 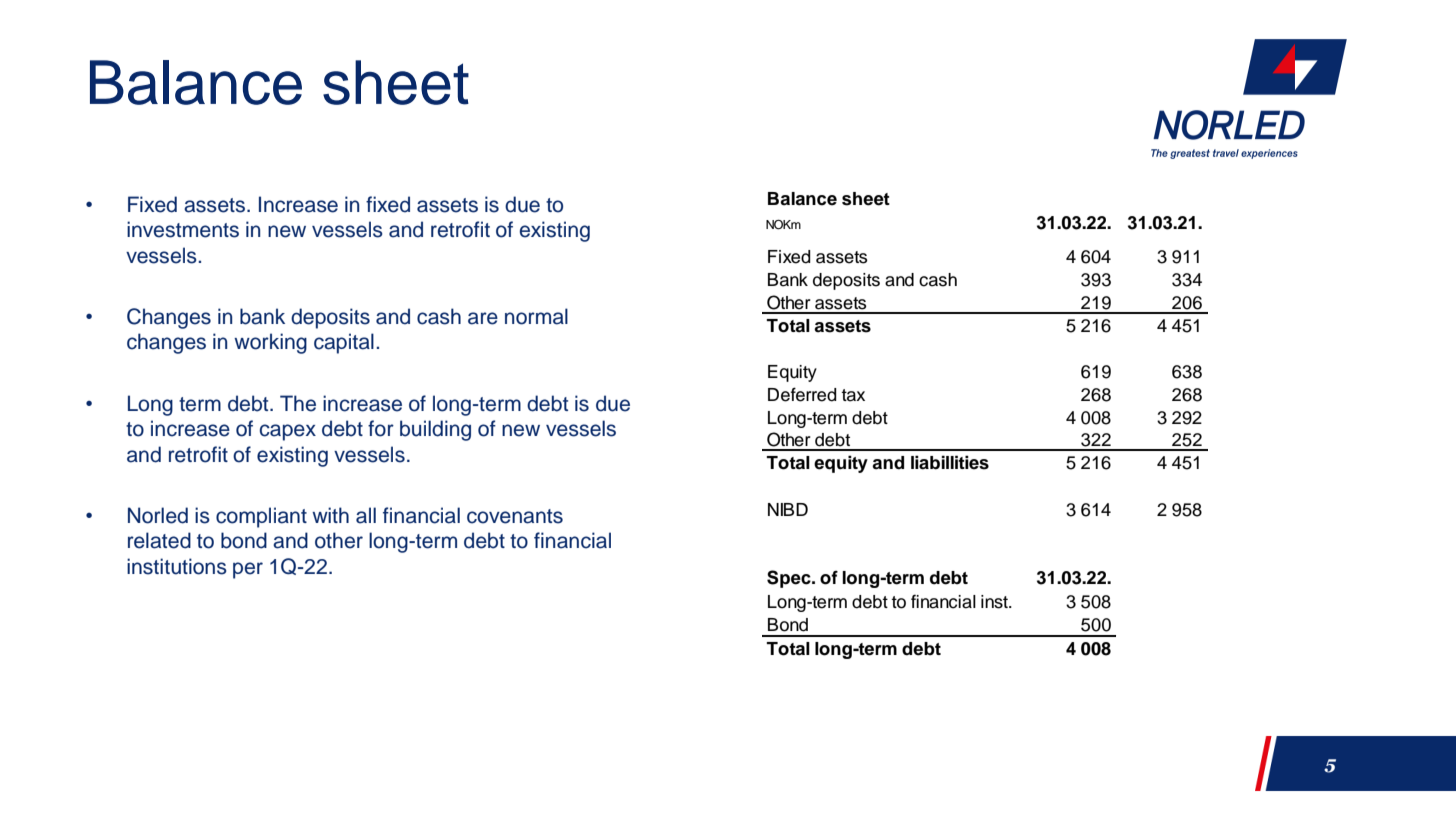 What do you see at coordinates (515, 516) in the screenshot?
I see `covenants` at bounding box center [515, 516].
